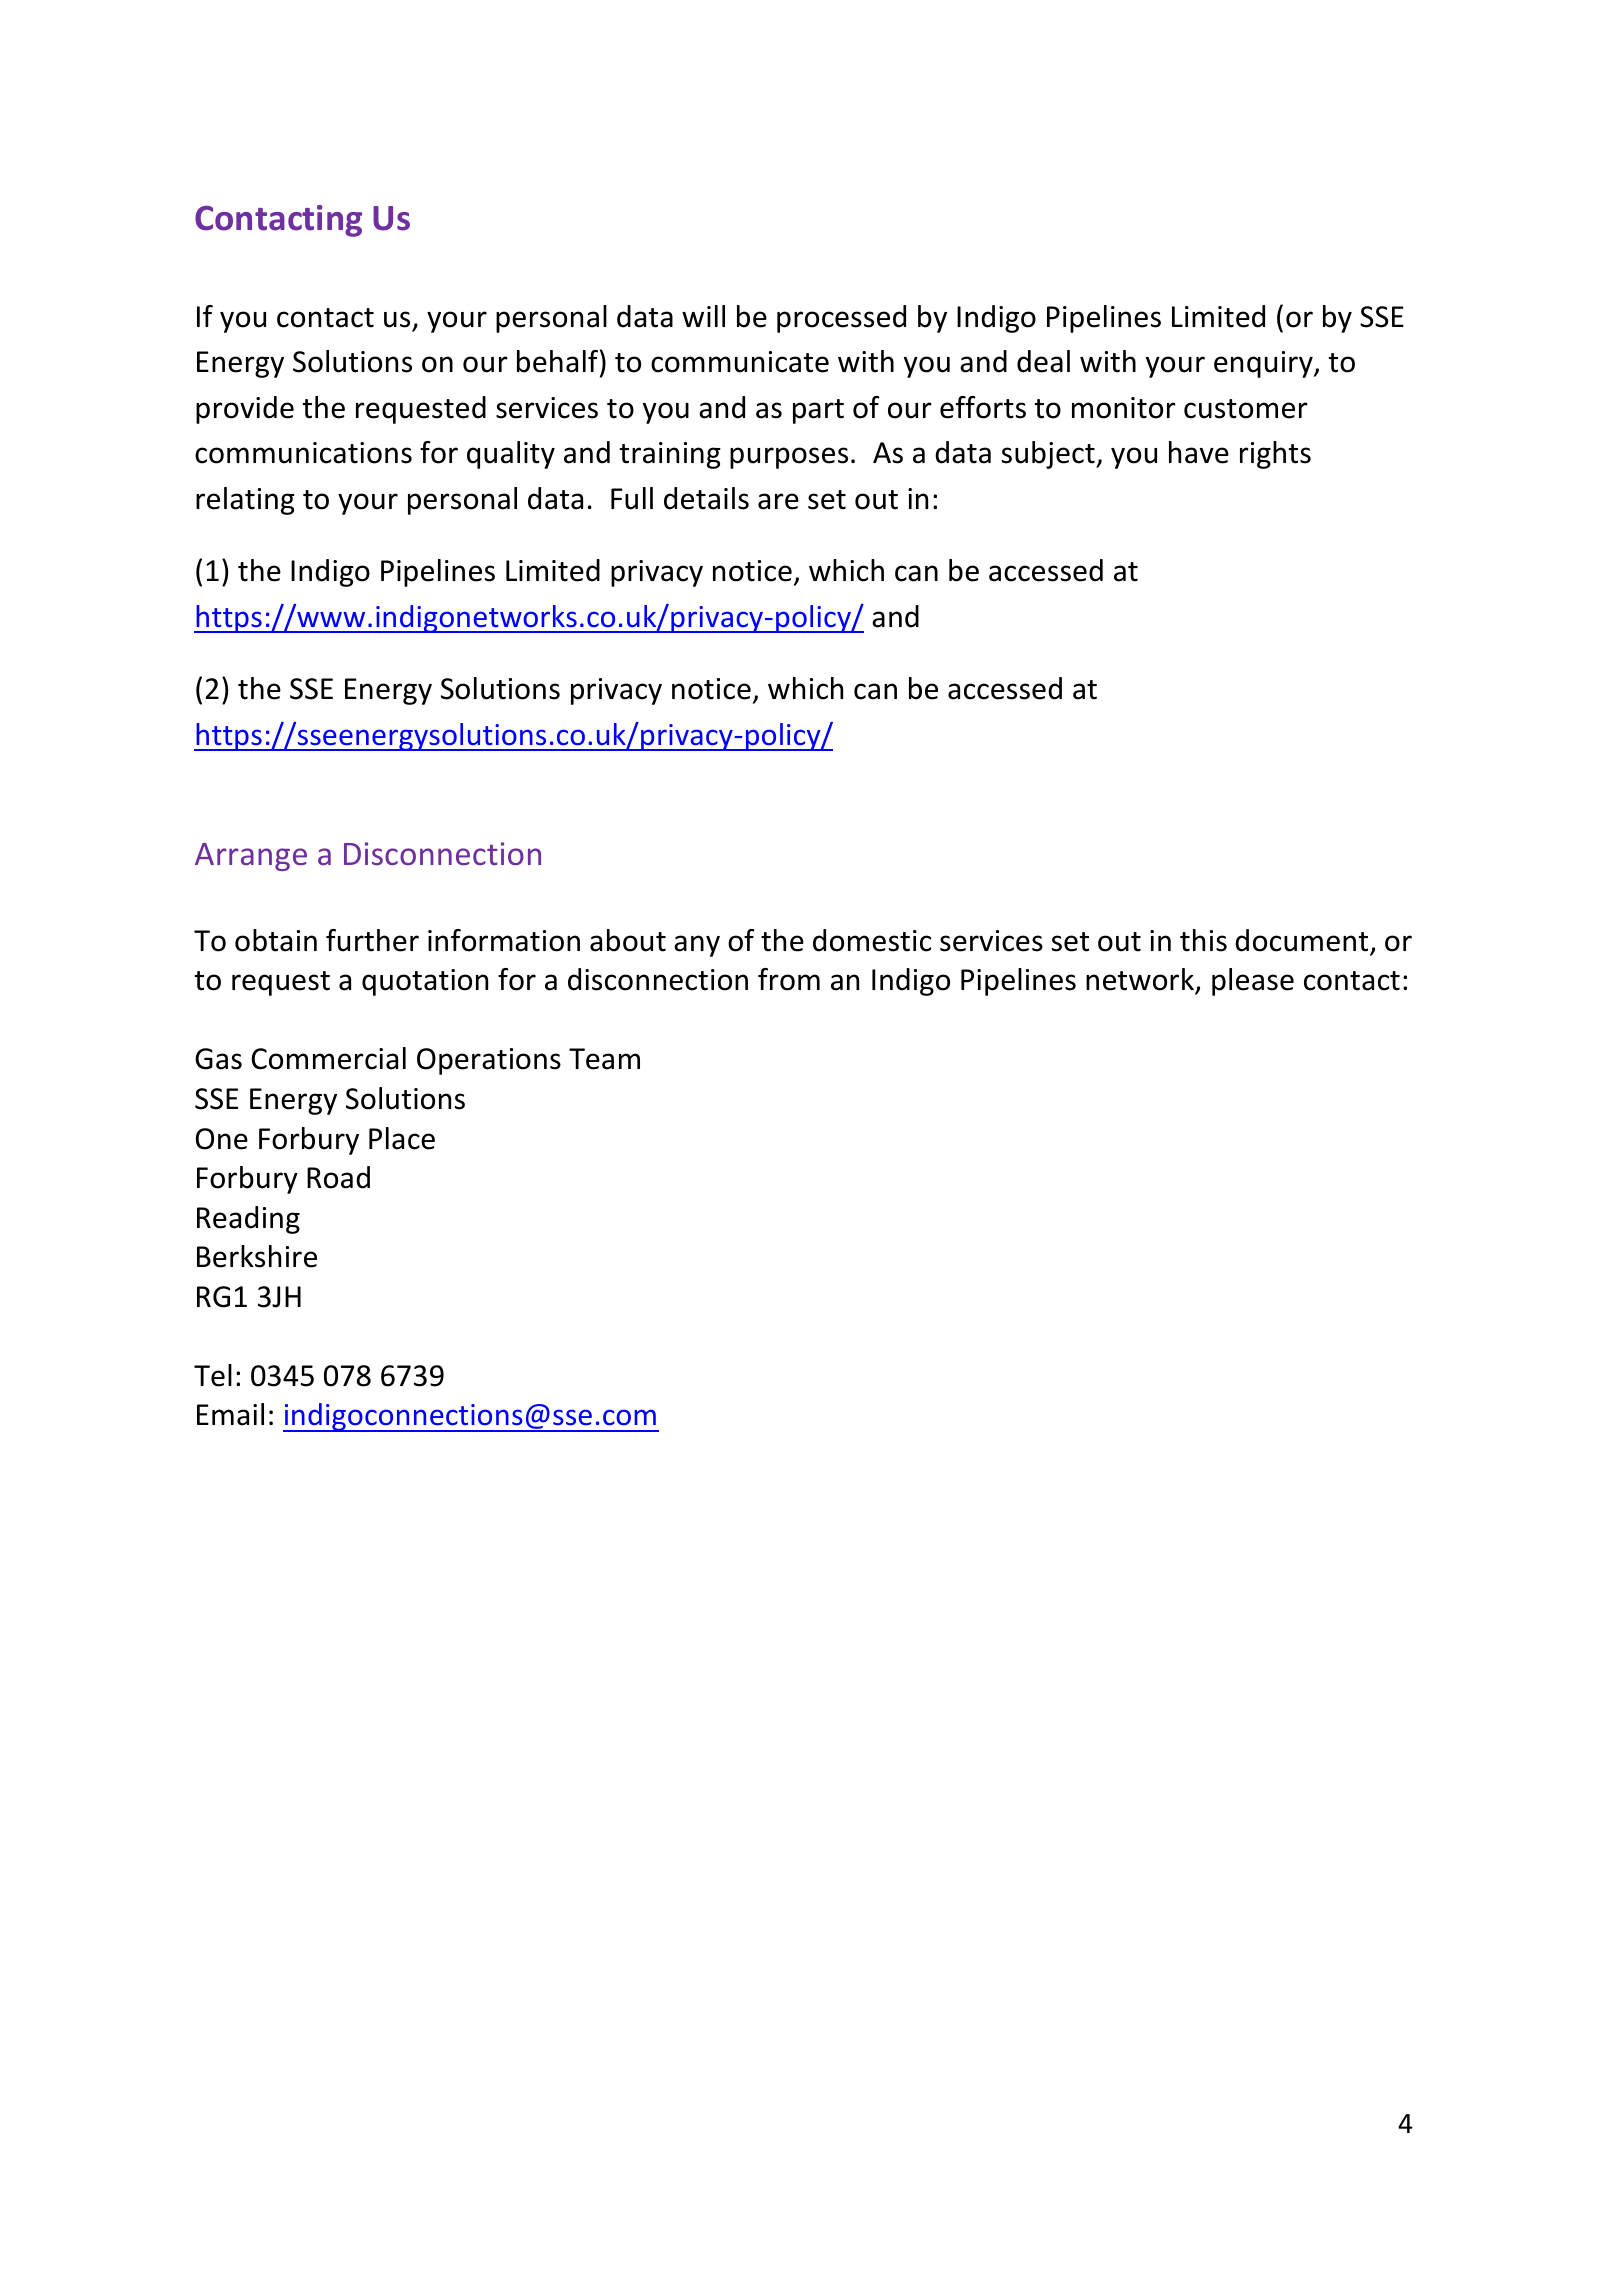  Describe the element at coordinates (778, 501) in the screenshot. I see `are` at that location.
